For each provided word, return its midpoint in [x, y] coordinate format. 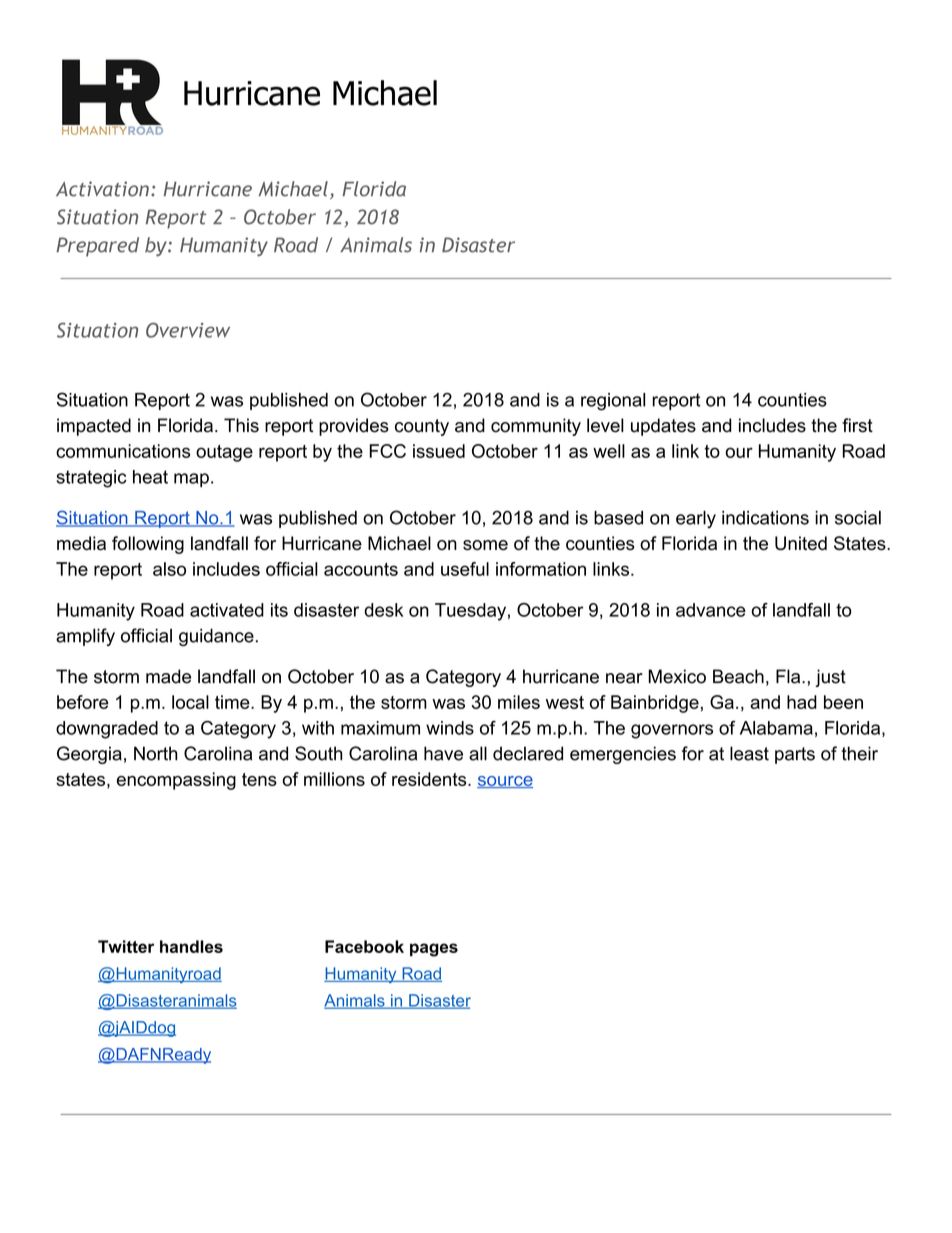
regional [613, 402]
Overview [188, 330]
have [443, 753]
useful [465, 569]
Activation [102, 189]
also [169, 569]
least [749, 753]
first [857, 425]
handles [191, 946]
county [422, 427]
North [155, 753]
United [801, 543]
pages [434, 950]
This [241, 425]
